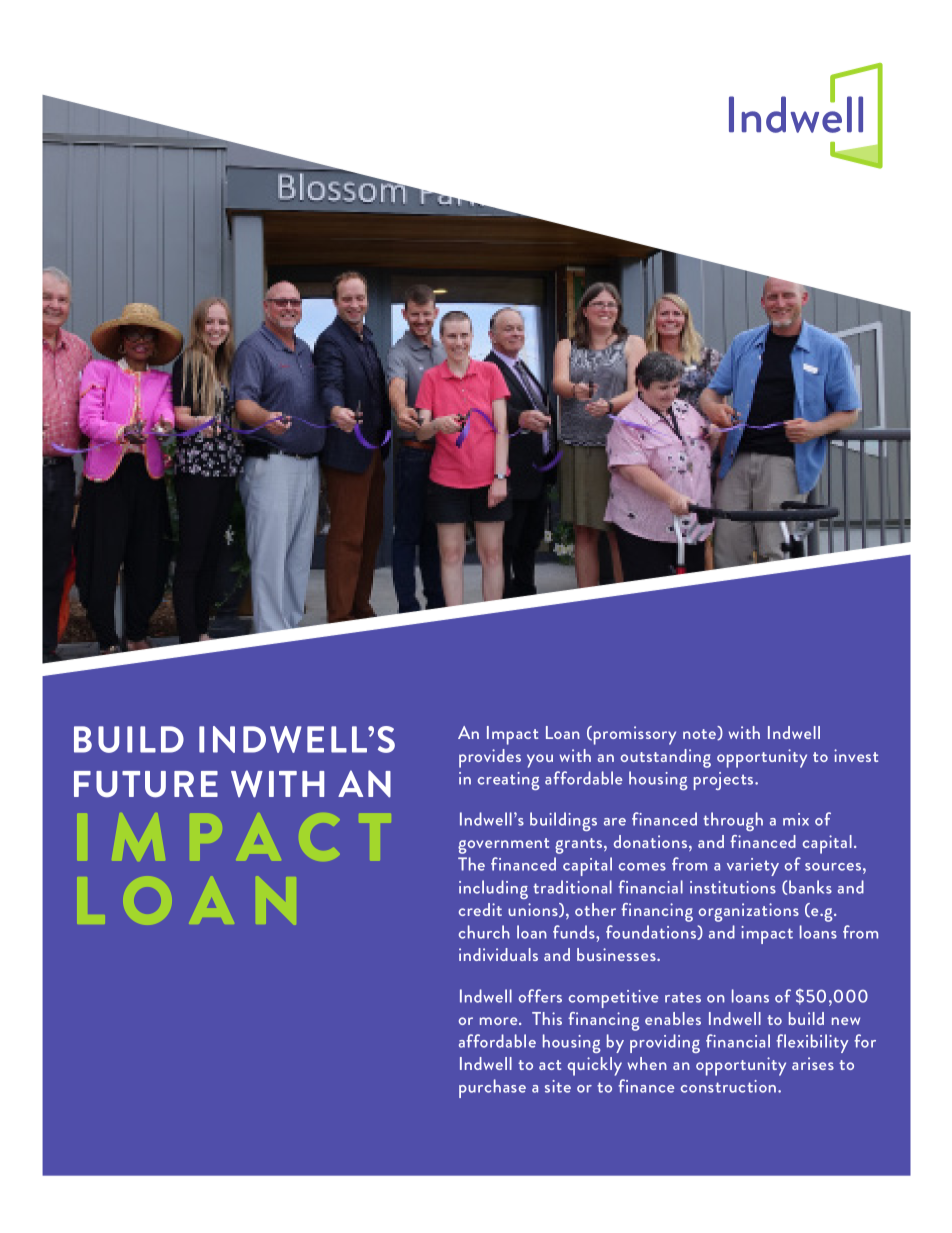  I want to click on invest, so click(856, 755).
